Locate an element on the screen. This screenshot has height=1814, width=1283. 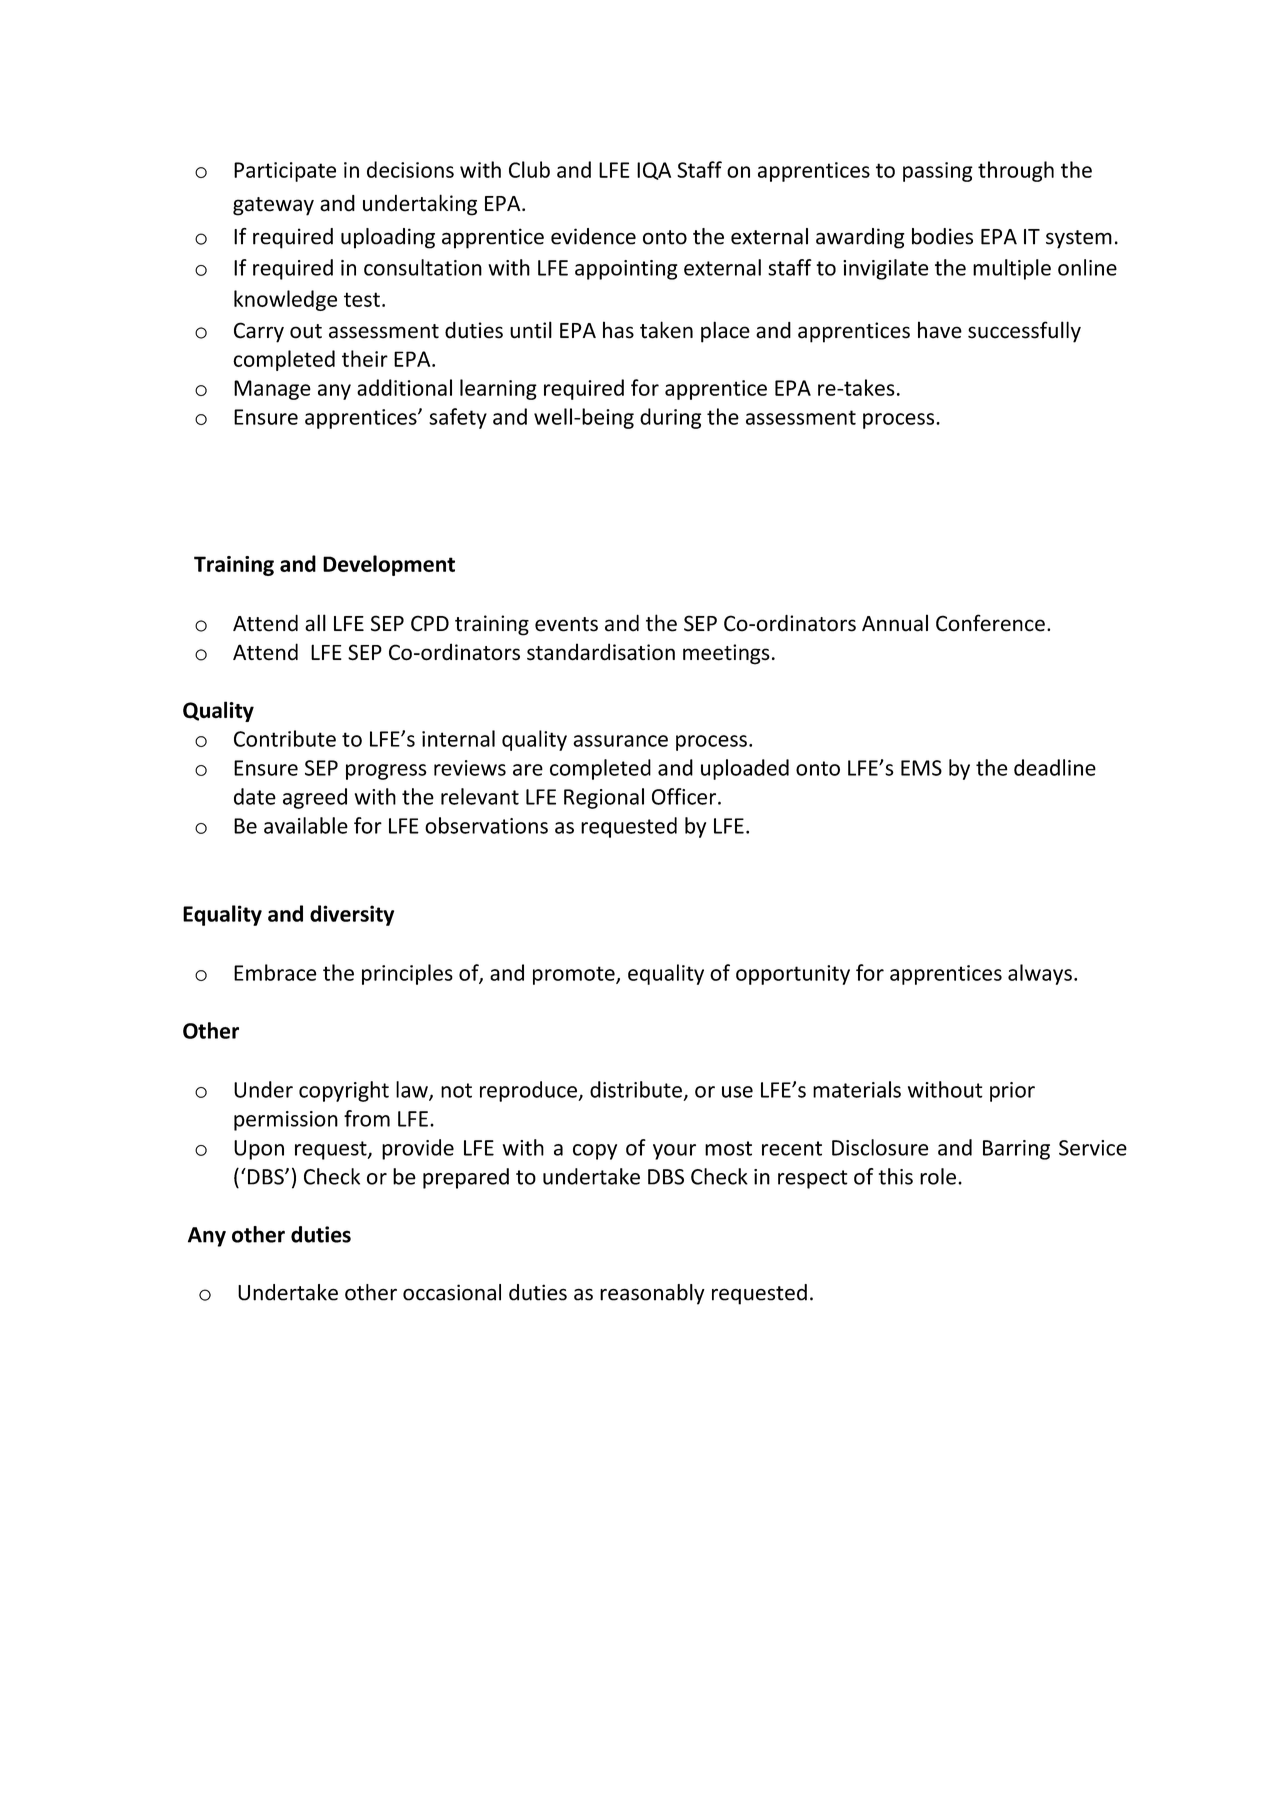
evidence is located at coordinates (593, 236).
